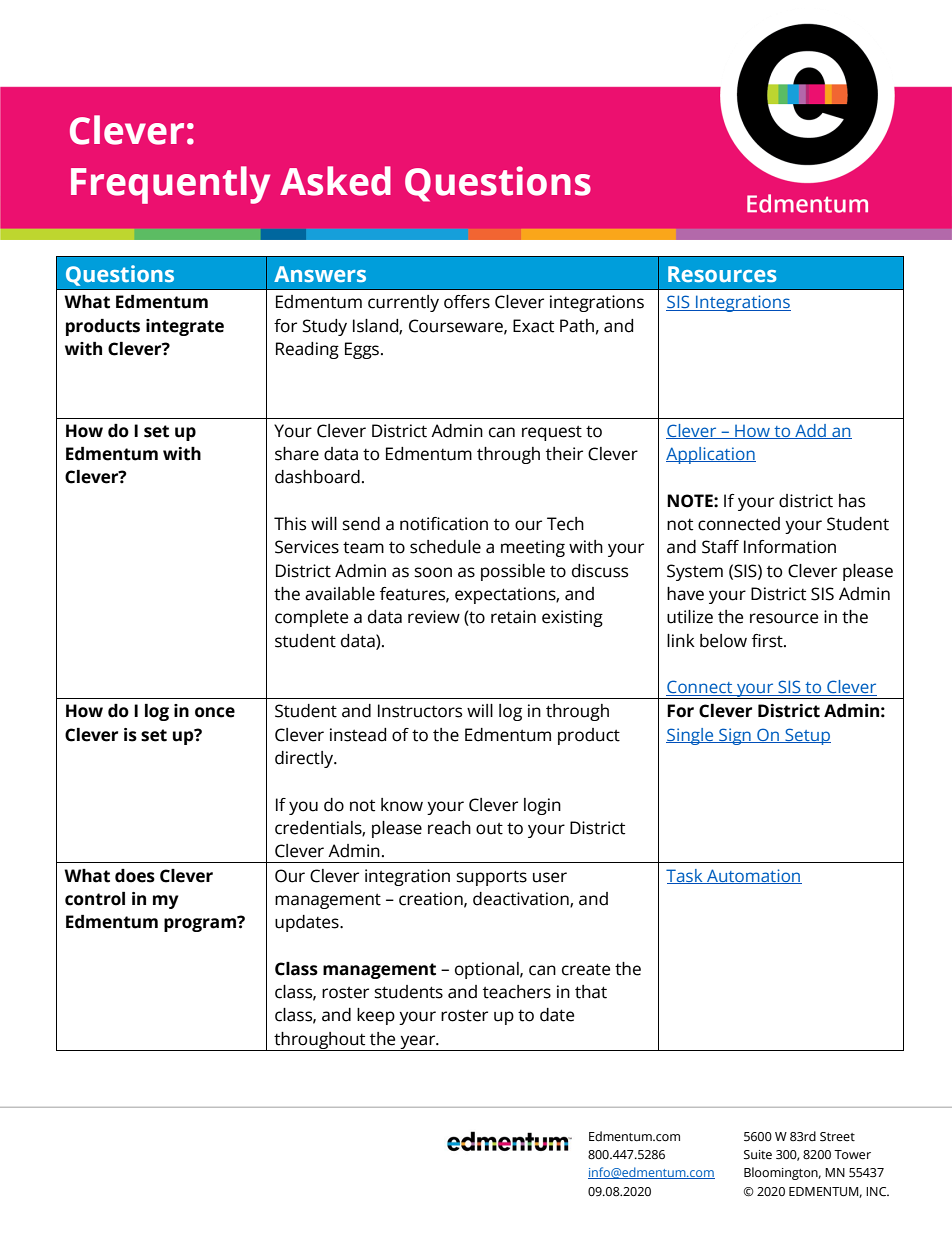 This screenshot has height=1233, width=952. Describe the element at coordinates (376, 1016) in the screenshot. I see `keep` at that location.
